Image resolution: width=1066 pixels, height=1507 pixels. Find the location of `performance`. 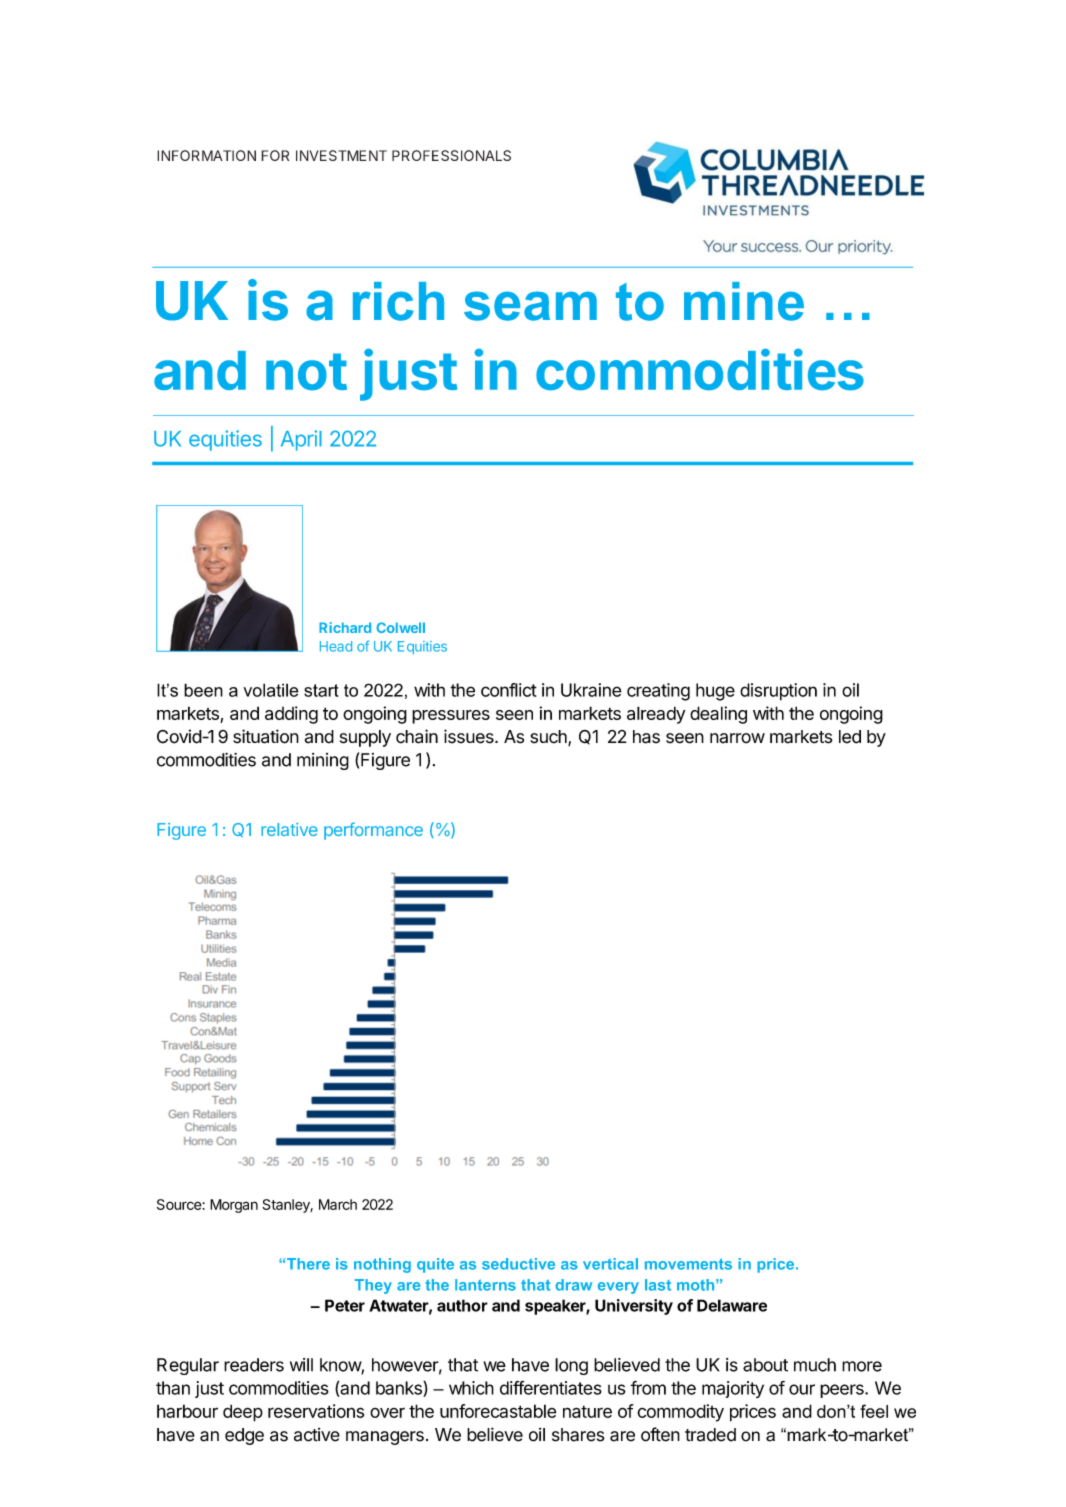

performance is located at coordinates (373, 831).
